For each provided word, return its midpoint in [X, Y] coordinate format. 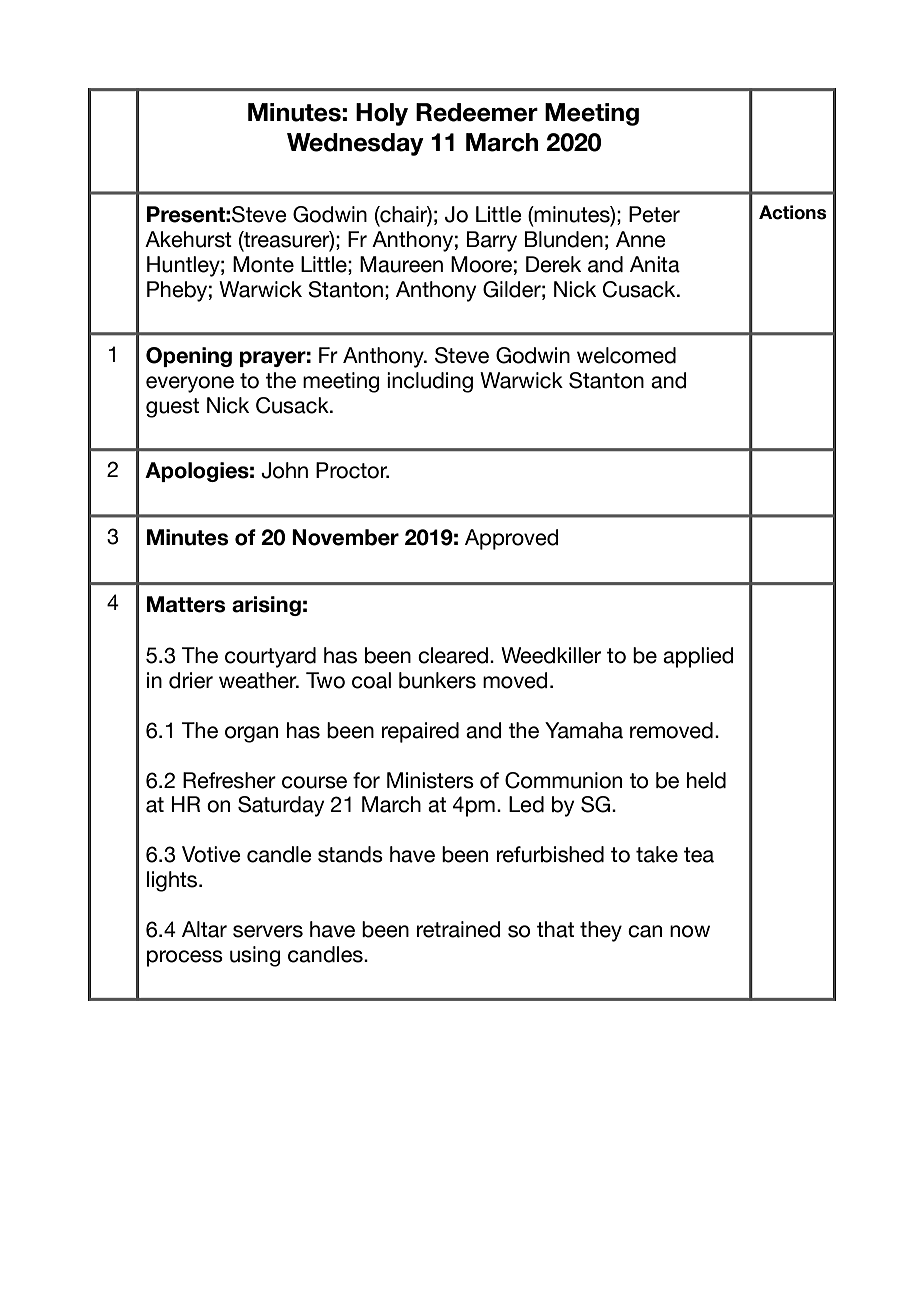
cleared [453, 655]
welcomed [626, 355]
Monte [263, 264]
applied [698, 657]
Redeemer [477, 112]
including [430, 382]
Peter [654, 214]
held [706, 780]
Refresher [229, 780]
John [284, 470]
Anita [655, 264]
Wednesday [355, 144]
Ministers [430, 780]
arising [266, 606]
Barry [492, 241]
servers [268, 931]
